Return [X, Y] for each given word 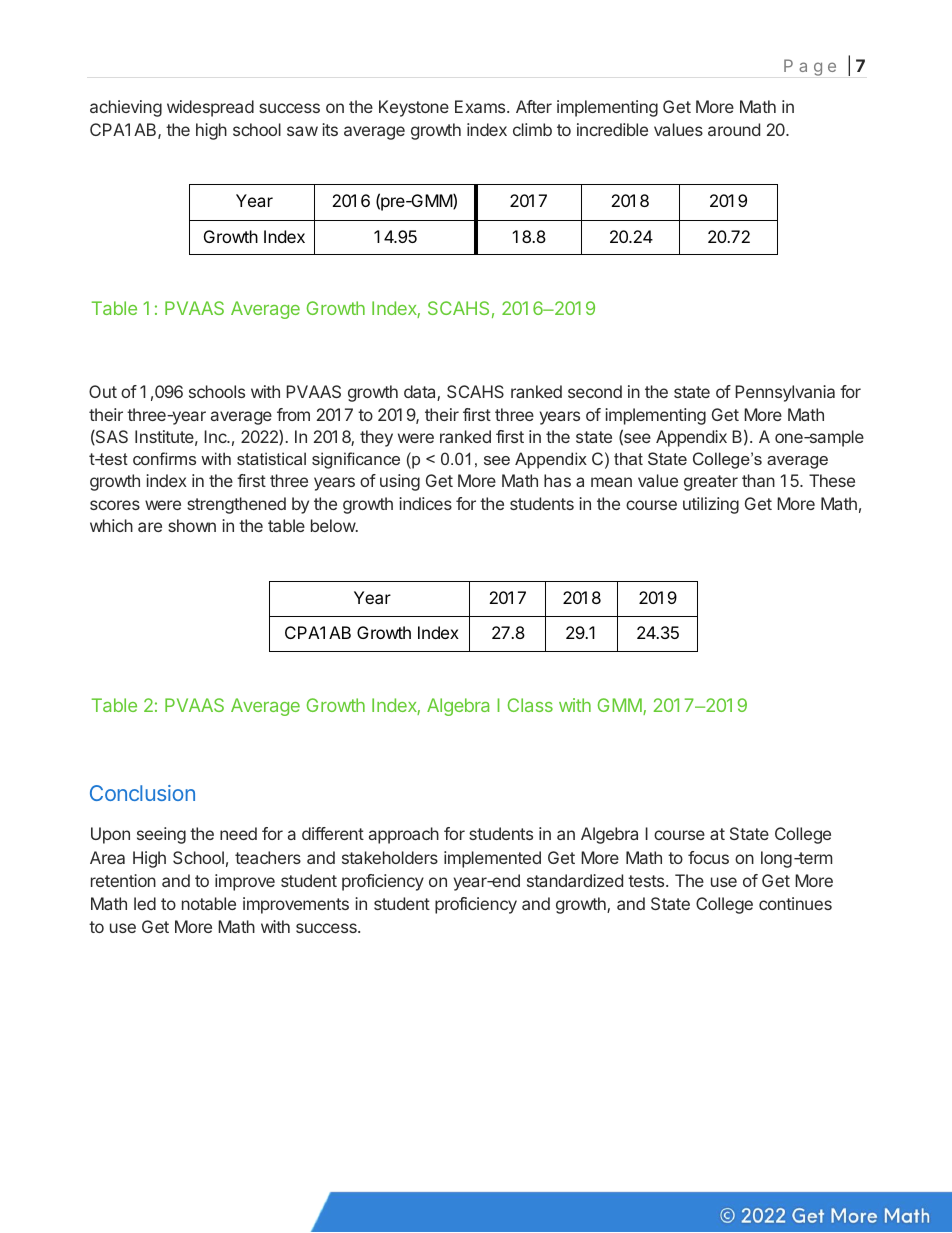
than [758, 480]
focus [708, 857]
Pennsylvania [785, 393]
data [421, 393]
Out [103, 391]
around [734, 129]
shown [192, 525]
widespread [210, 108]
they [376, 438]
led [145, 903]
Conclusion [142, 793]
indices [425, 503]
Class [530, 705]
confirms [164, 458]
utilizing [711, 505]
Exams [481, 106]
